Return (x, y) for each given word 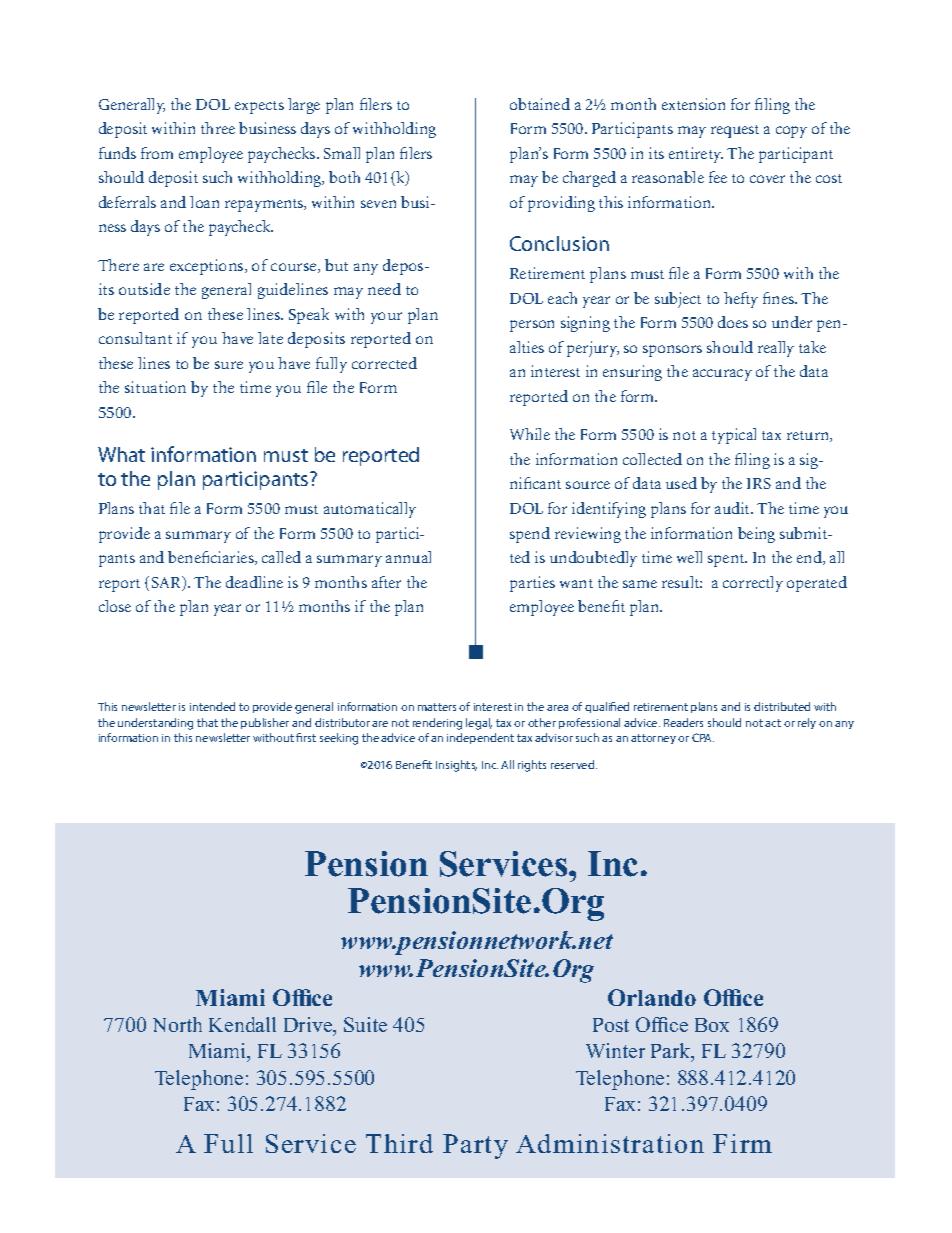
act (773, 723)
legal (479, 724)
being (756, 535)
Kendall (242, 1024)
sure (229, 365)
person (532, 326)
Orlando (652, 997)
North (177, 1024)
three (218, 128)
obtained (540, 104)
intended (212, 706)
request (735, 131)
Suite (365, 1024)
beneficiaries (212, 558)
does (733, 322)
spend (530, 535)
